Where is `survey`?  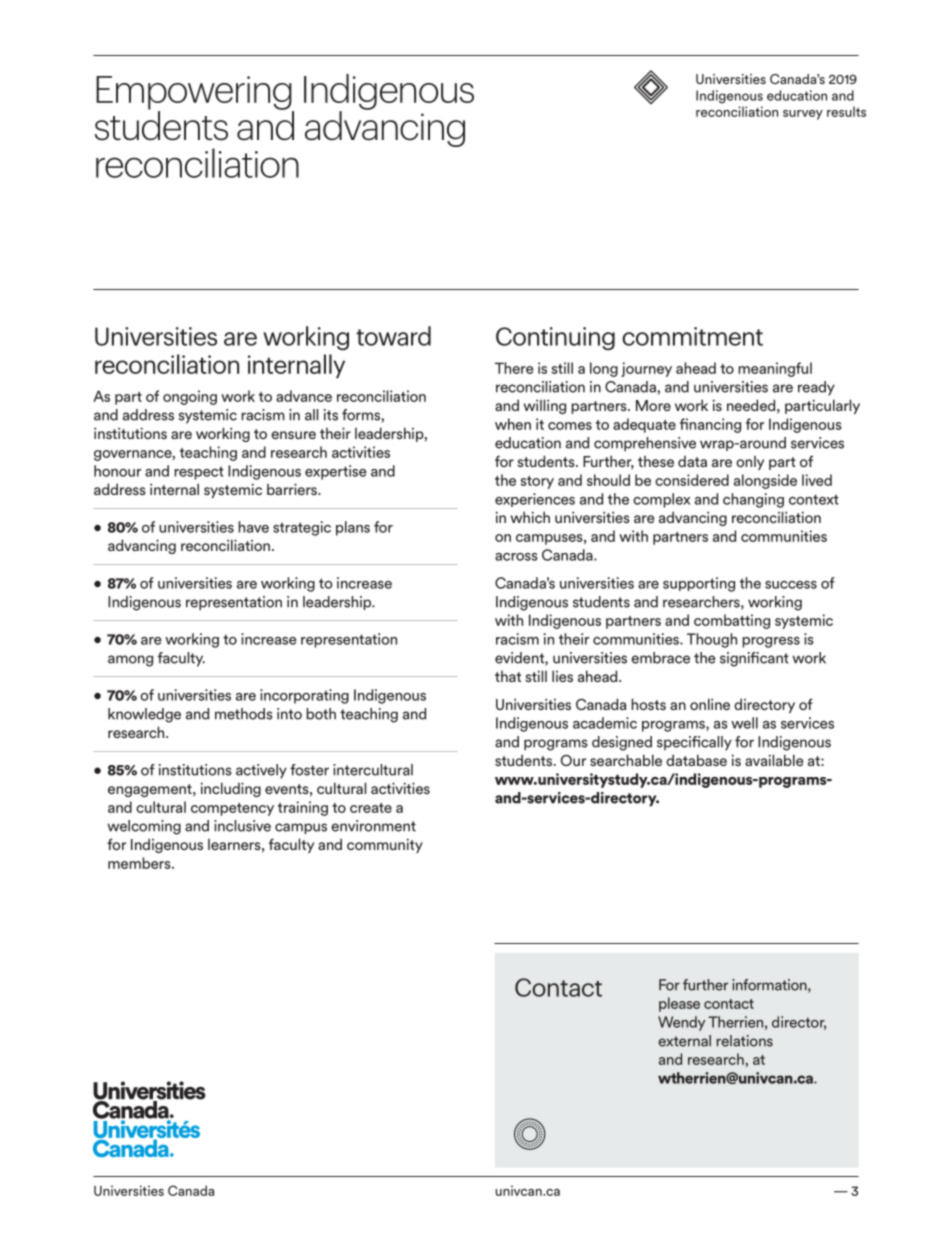 survey is located at coordinates (803, 115).
